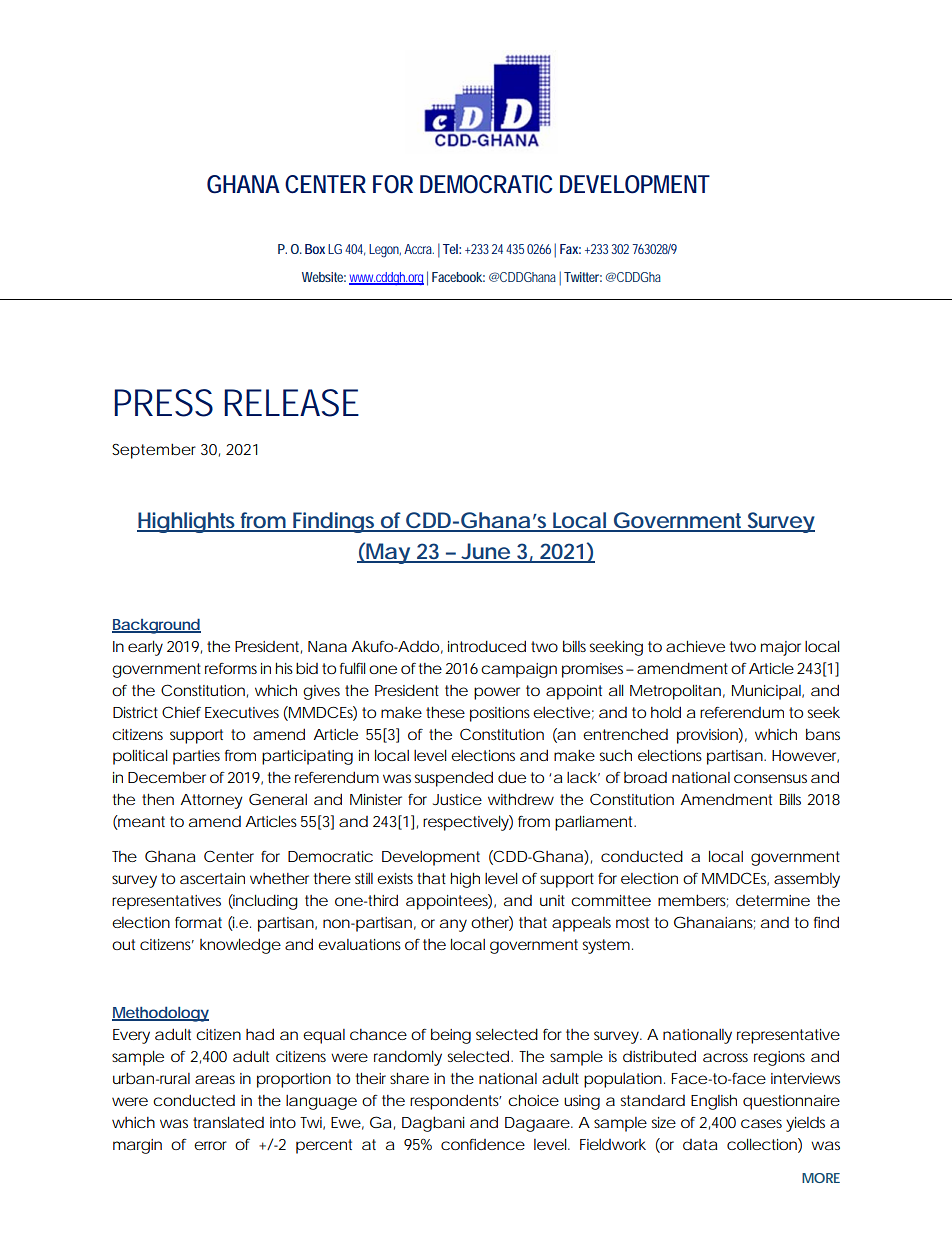 This screenshot has height=1233, width=952. What do you see at coordinates (500, 714) in the screenshot?
I see `positions` at bounding box center [500, 714].
